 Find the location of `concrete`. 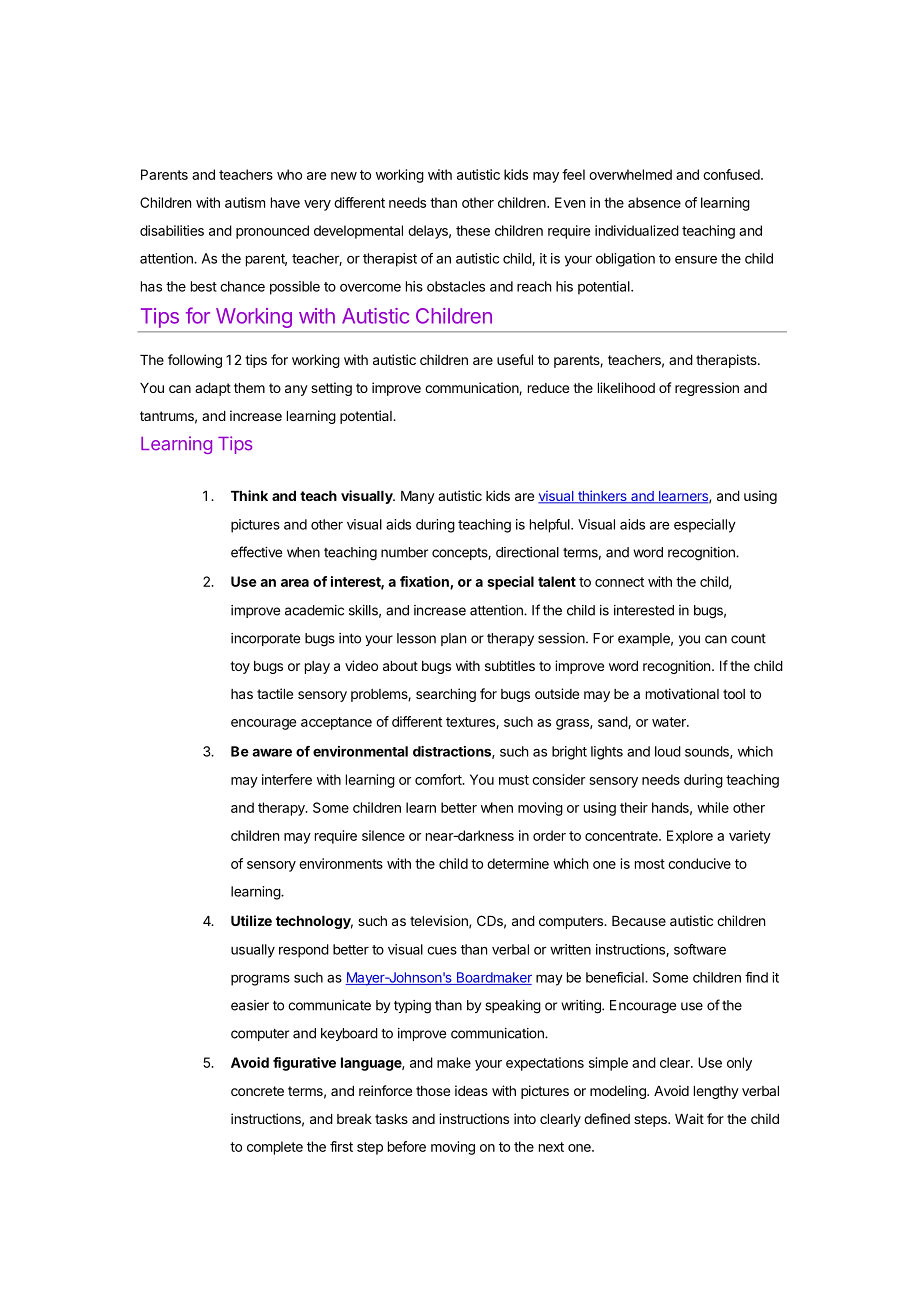

concrete is located at coordinates (257, 1091).
